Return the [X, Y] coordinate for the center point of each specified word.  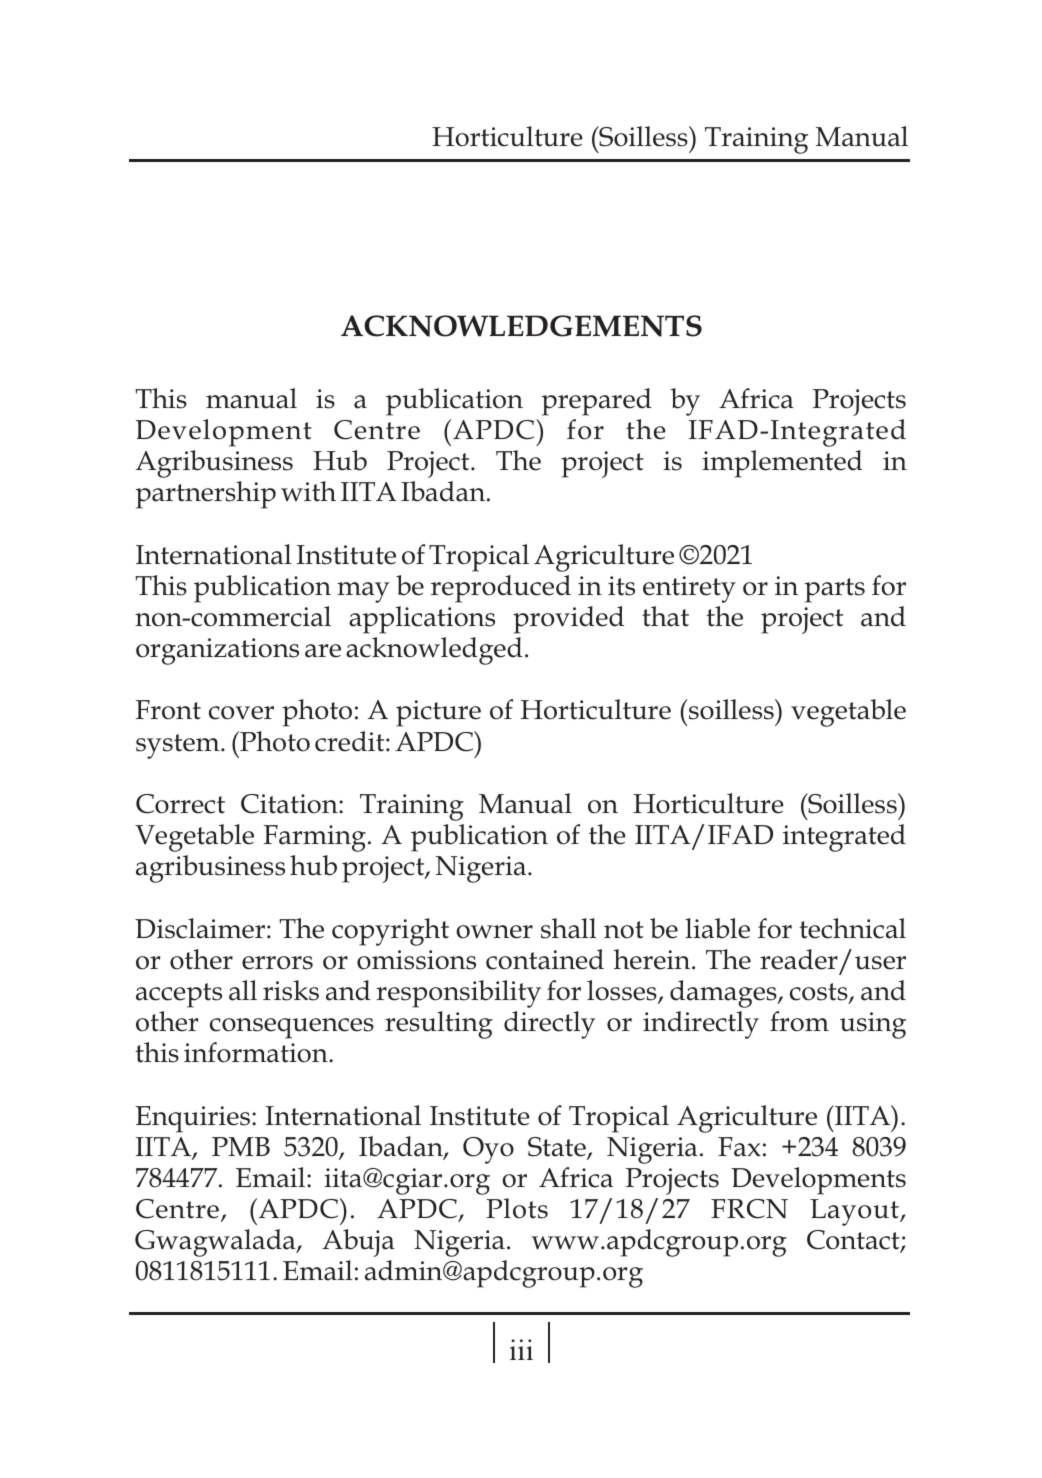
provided [568, 620]
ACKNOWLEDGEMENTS [521, 326]
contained [545, 959]
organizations [217, 651]
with [308, 491]
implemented [782, 464]
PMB [241, 1146]
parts [835, 590]
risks [291, 990]
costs [820, 993]
